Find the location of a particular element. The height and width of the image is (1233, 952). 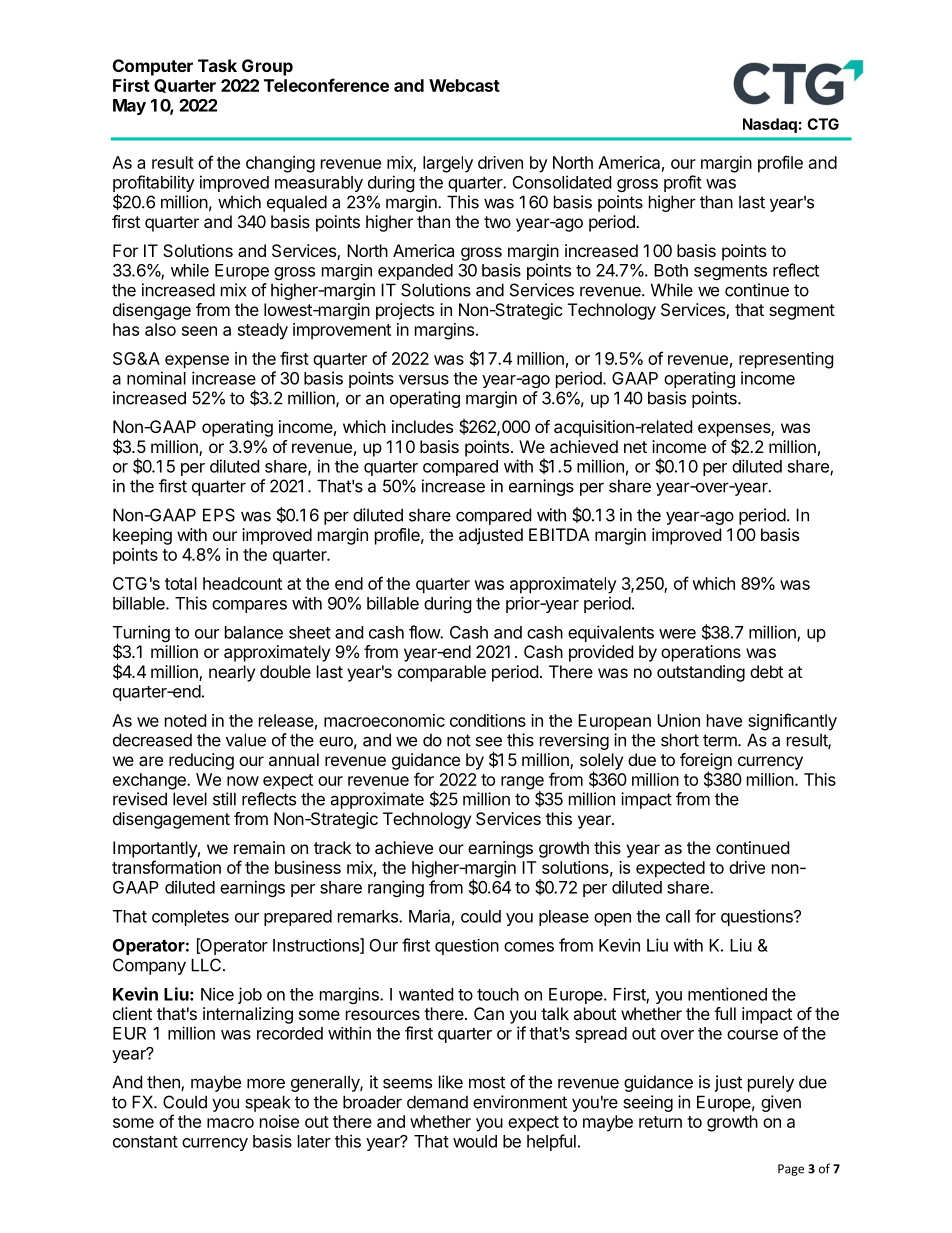

range is located at coordinates (522, 784).
